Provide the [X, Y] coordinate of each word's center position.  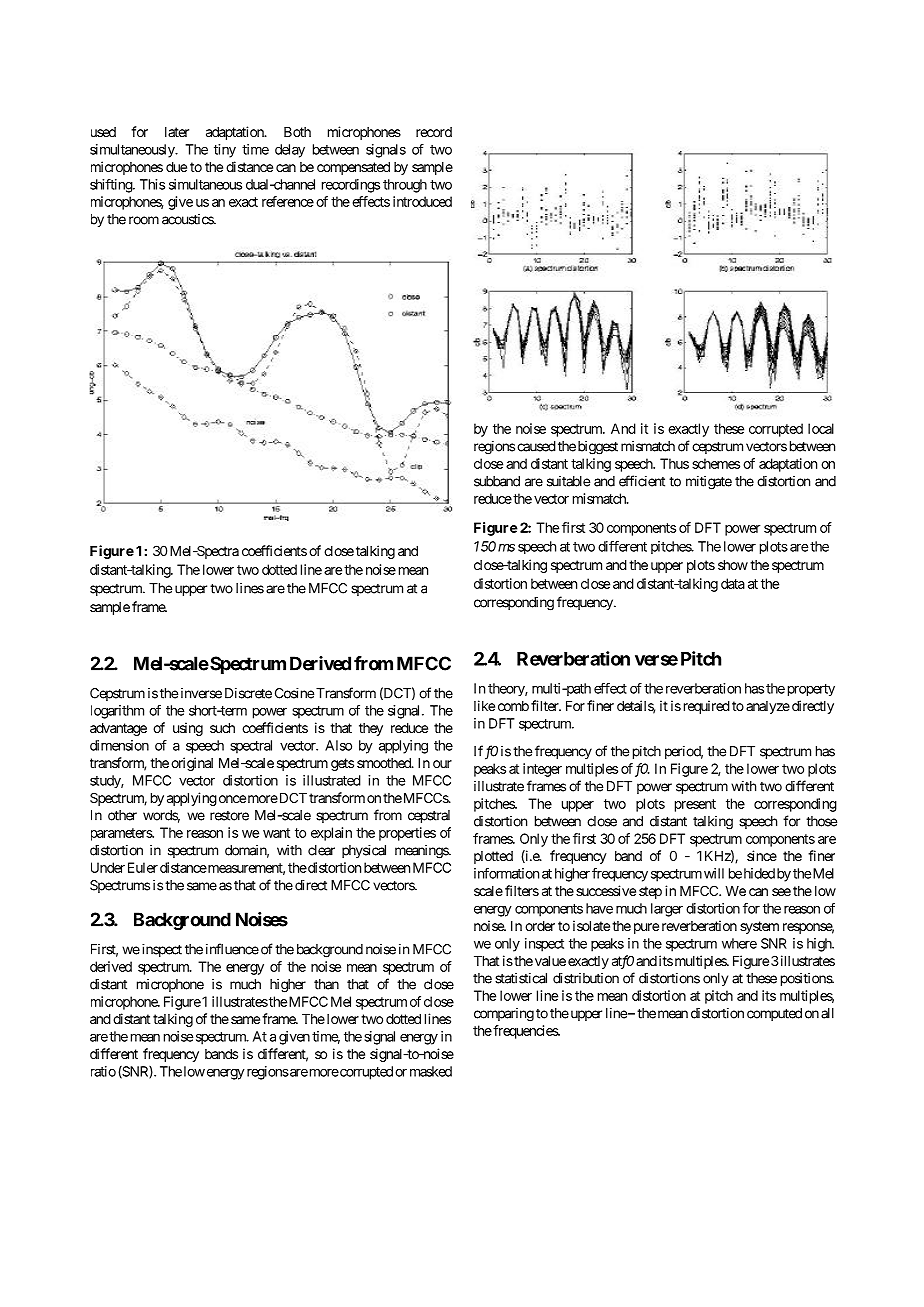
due [176, 167]
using [188, 729]
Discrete [248, 693]
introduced [422, 201]
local [821, 428]
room [144, 220]
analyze [768, 707]
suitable [568, 481]
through [405, 186]
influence [232, 949]
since [762, 855]
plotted [493, 857]
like [484, 705]
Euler [143, 867]
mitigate [709, 483]
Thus [674, 463]
